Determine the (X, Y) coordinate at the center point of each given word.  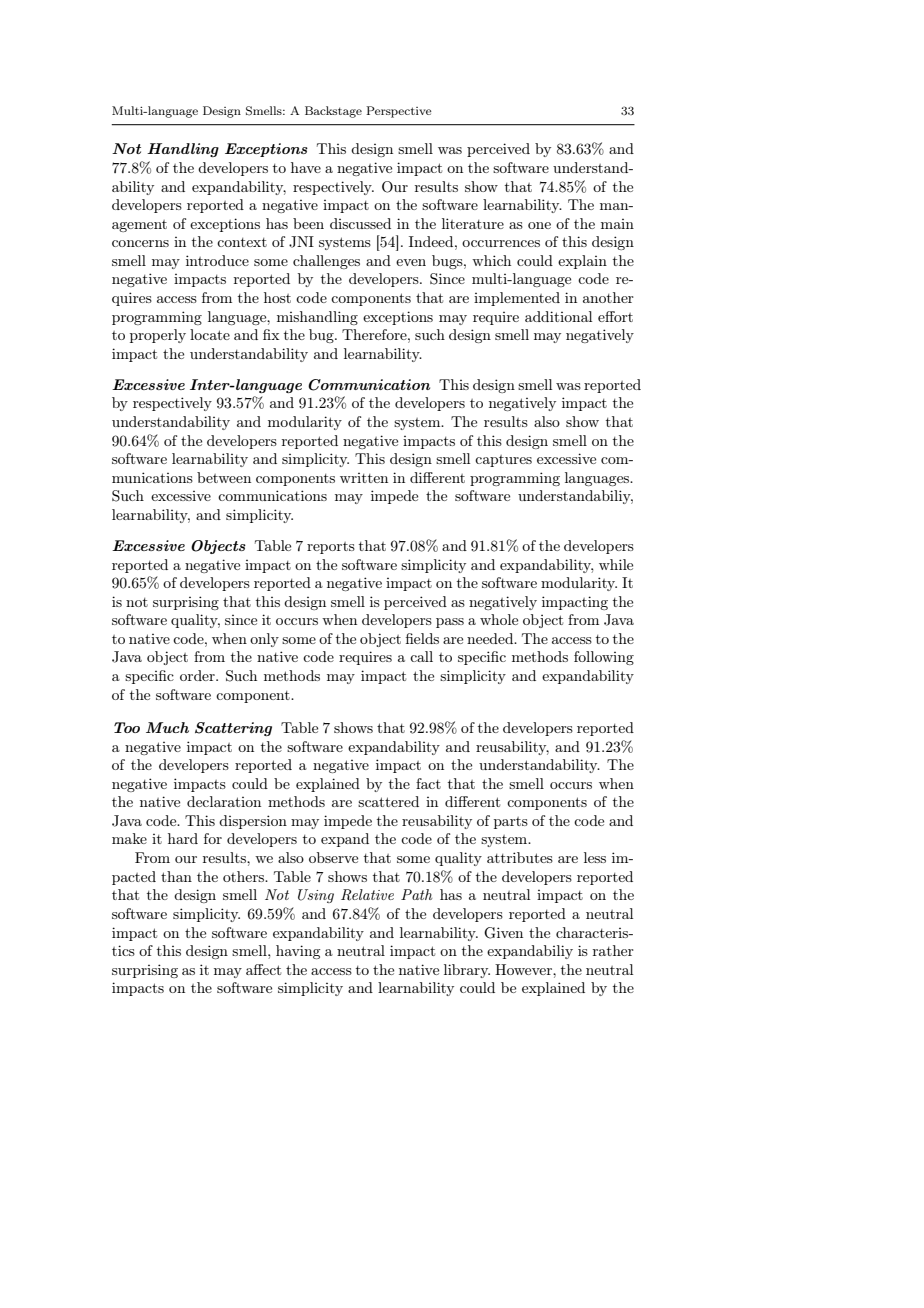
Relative (367, 895)
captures (503, 461)
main (617, 224)
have (306, 167)
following (604, 658)
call (421, 656)
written (364, 478)
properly (158, 336)
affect (263, 969)
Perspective (399, 112)
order (198, 675)
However (524, 969)
